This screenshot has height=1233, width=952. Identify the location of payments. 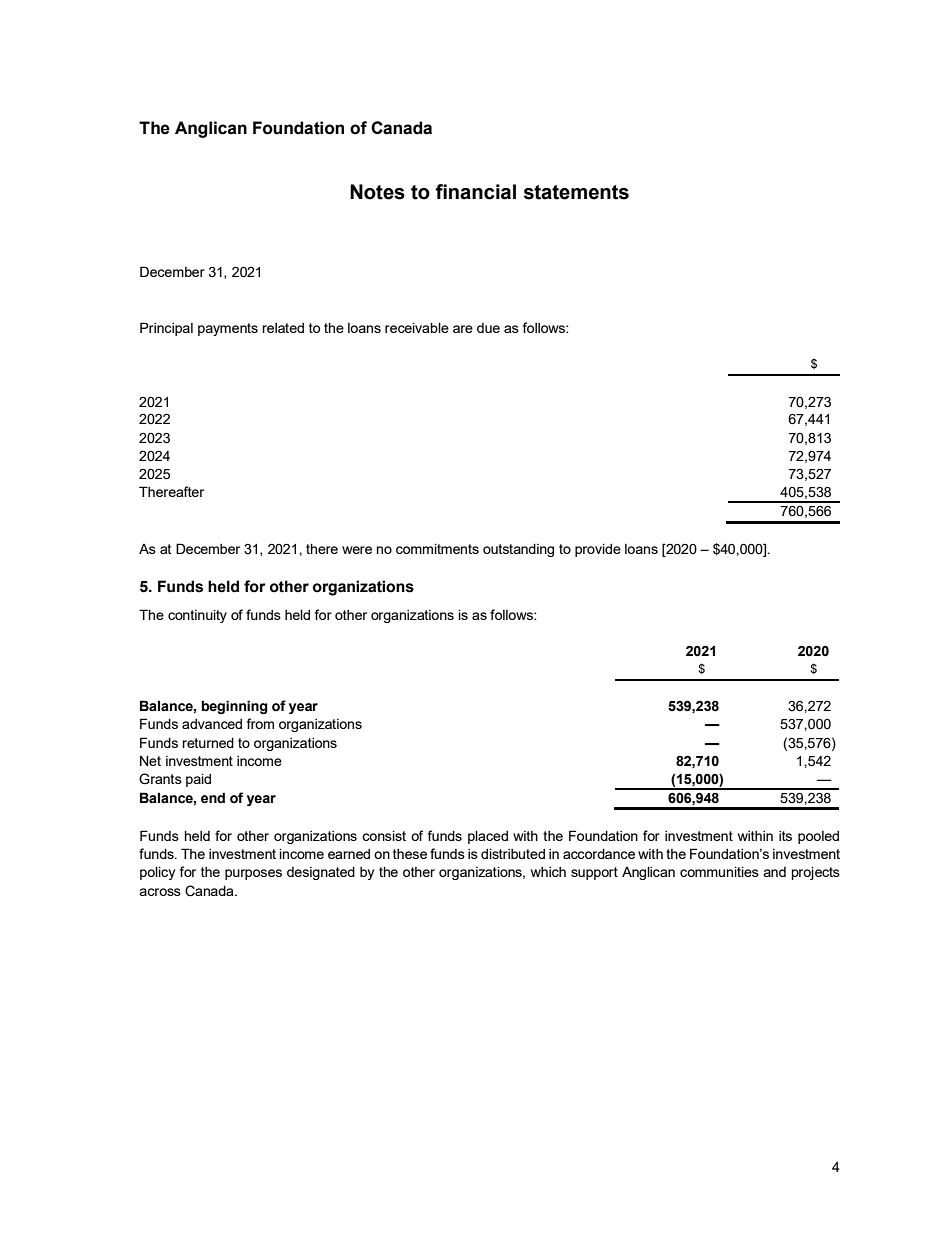
(228, 329).
